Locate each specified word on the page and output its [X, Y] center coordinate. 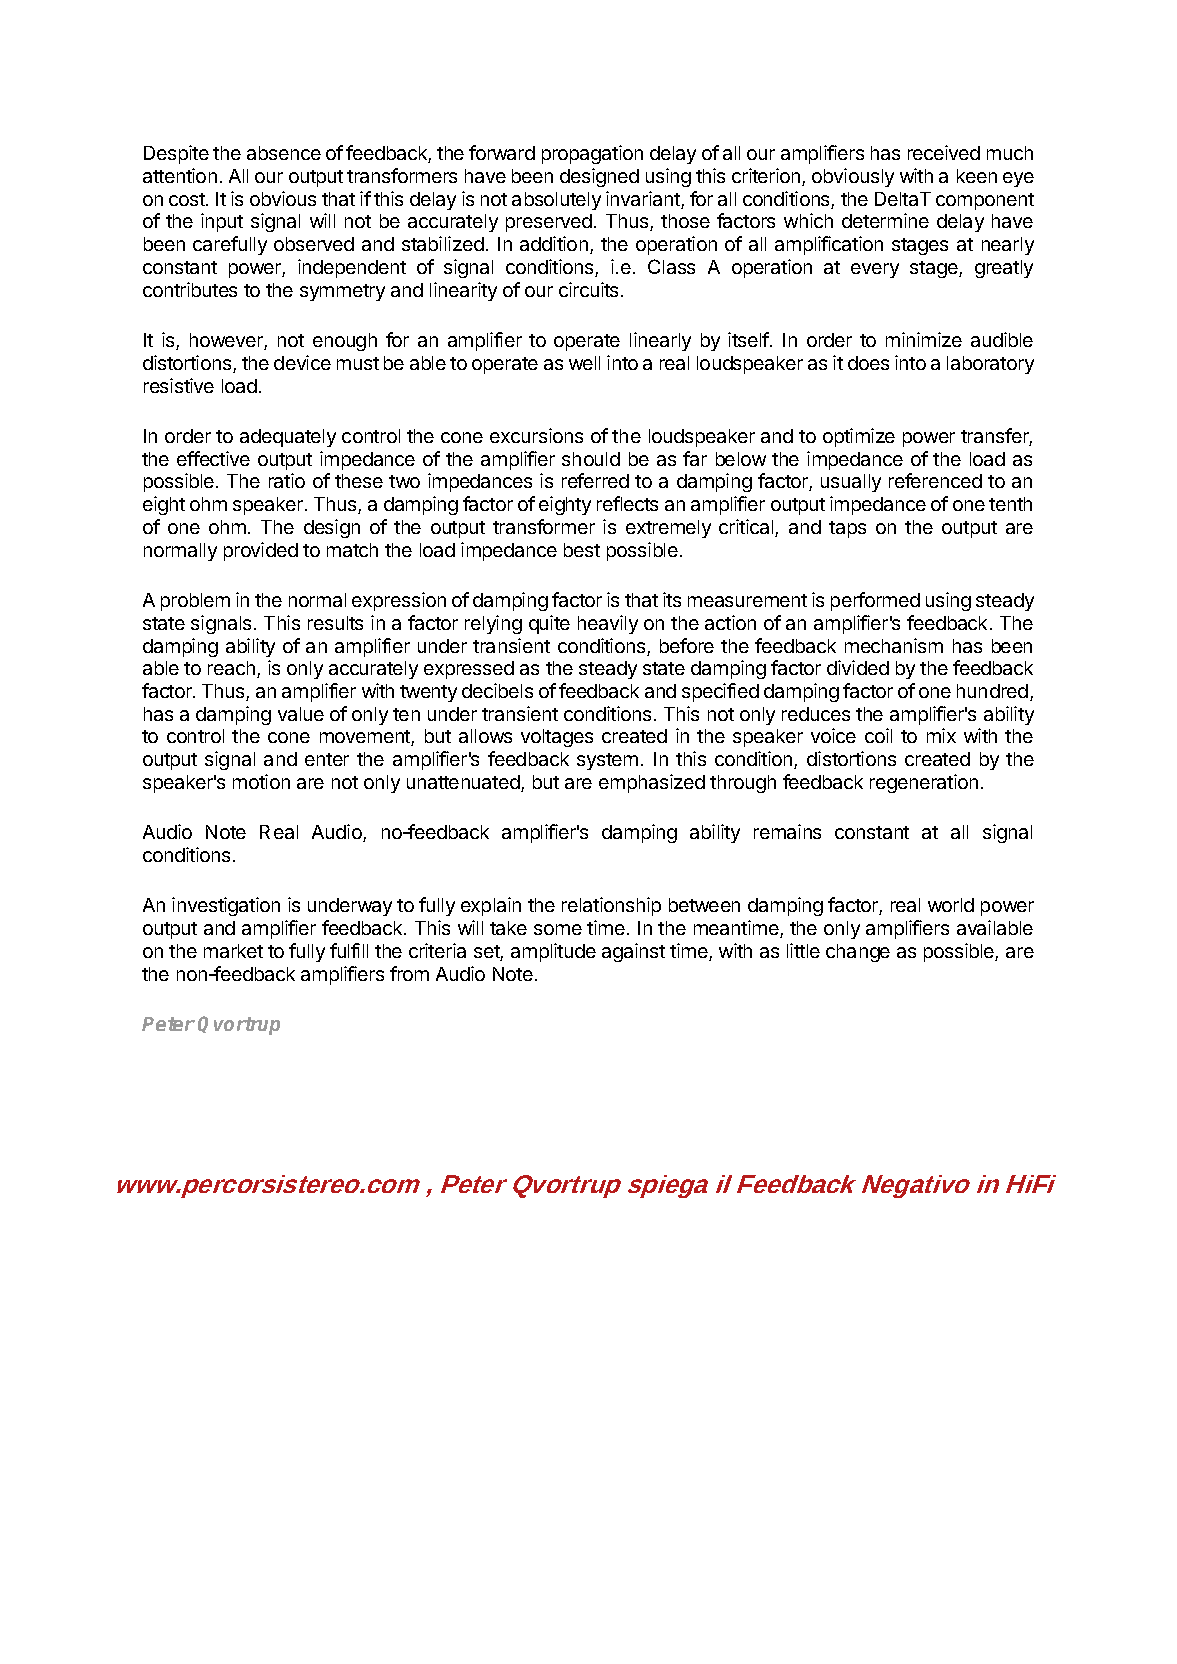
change [858, 953]
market [233, 951]
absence [284, 153]
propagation [592, 154]
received [944, 152]
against [633, 952]
